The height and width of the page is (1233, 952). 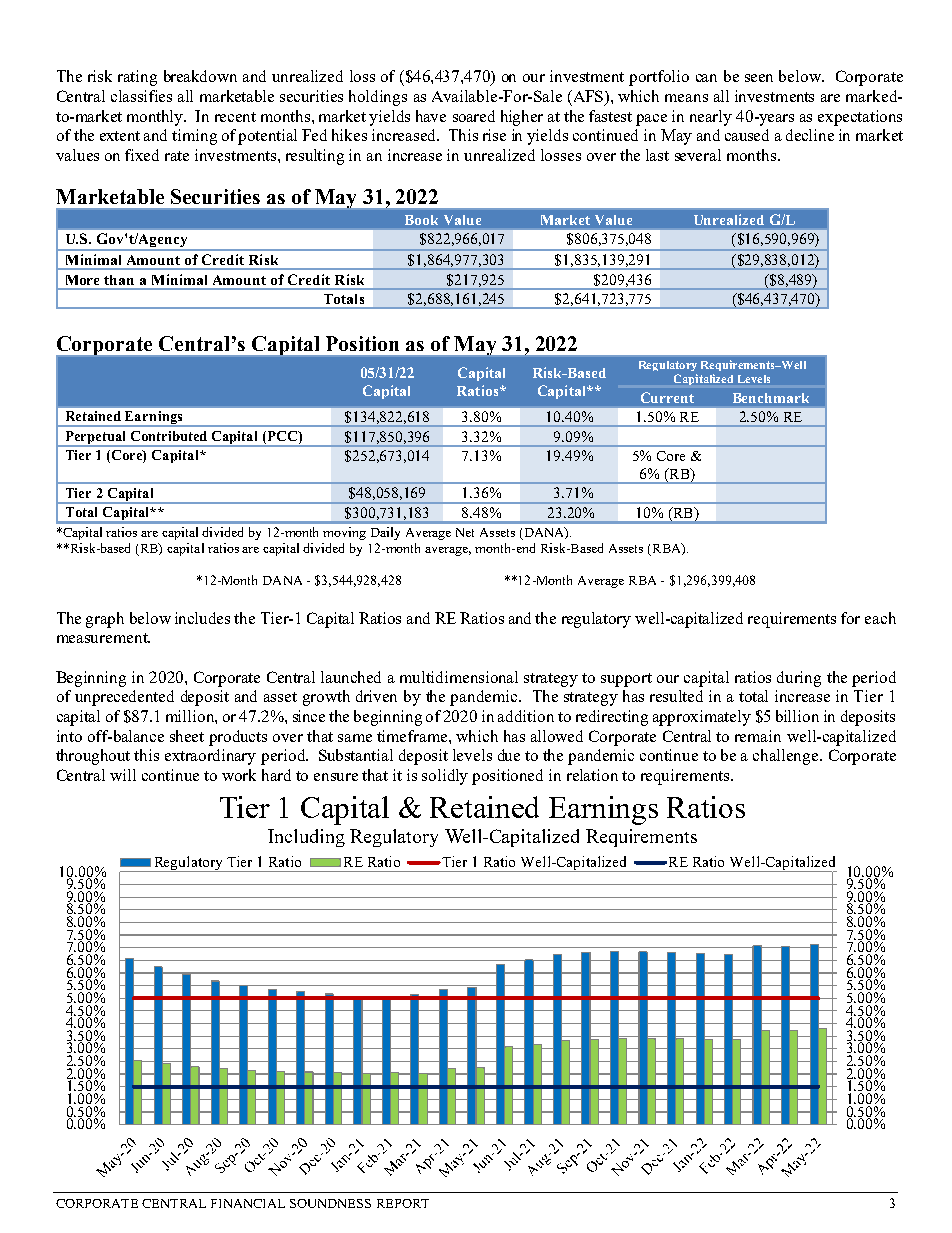 What do you see at coordinates (474, 116) in the page?
I see `soared` at bounding box center [474, 116].
